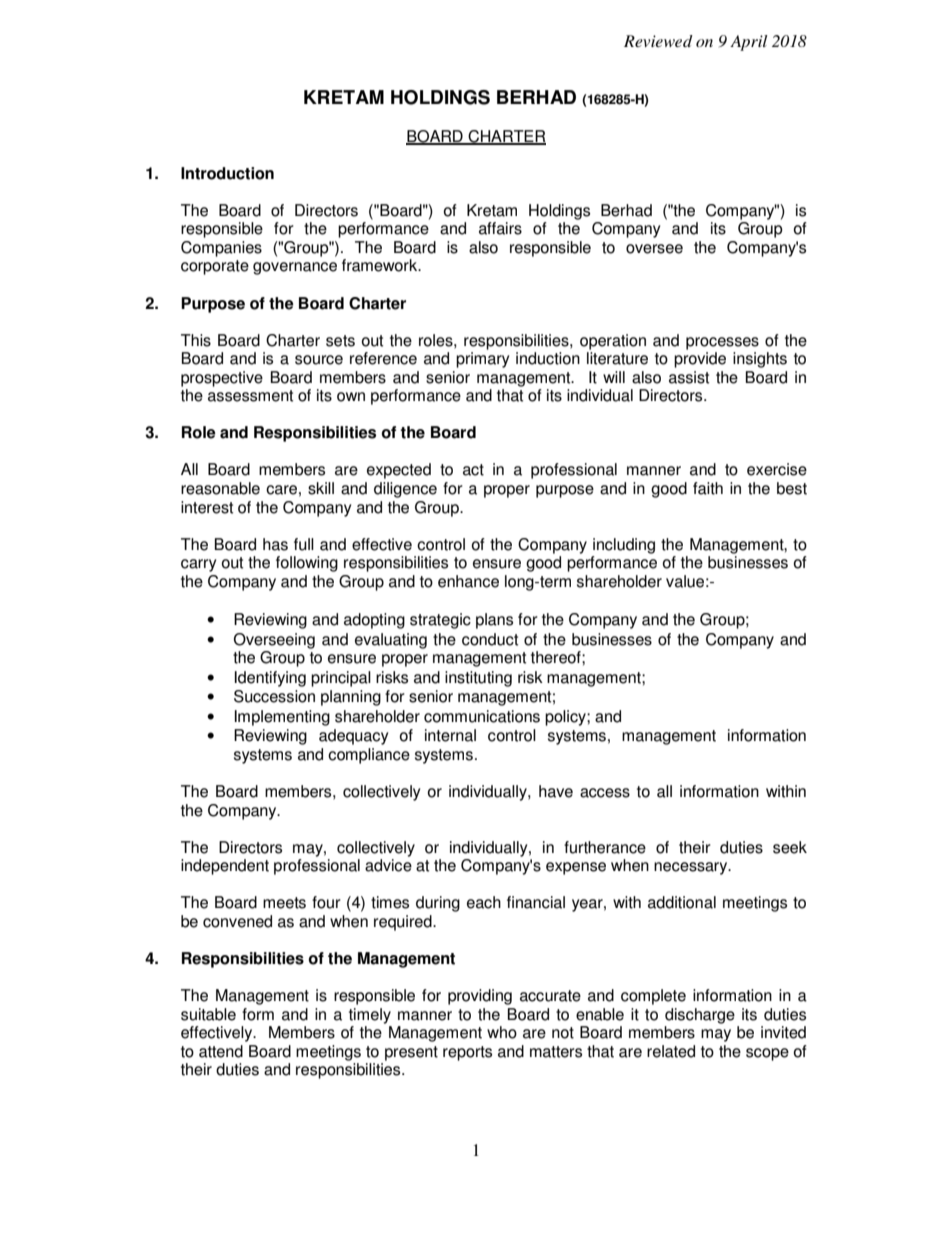 This document has width=952, height=1233. I want to click on act, so click(473, 470).
